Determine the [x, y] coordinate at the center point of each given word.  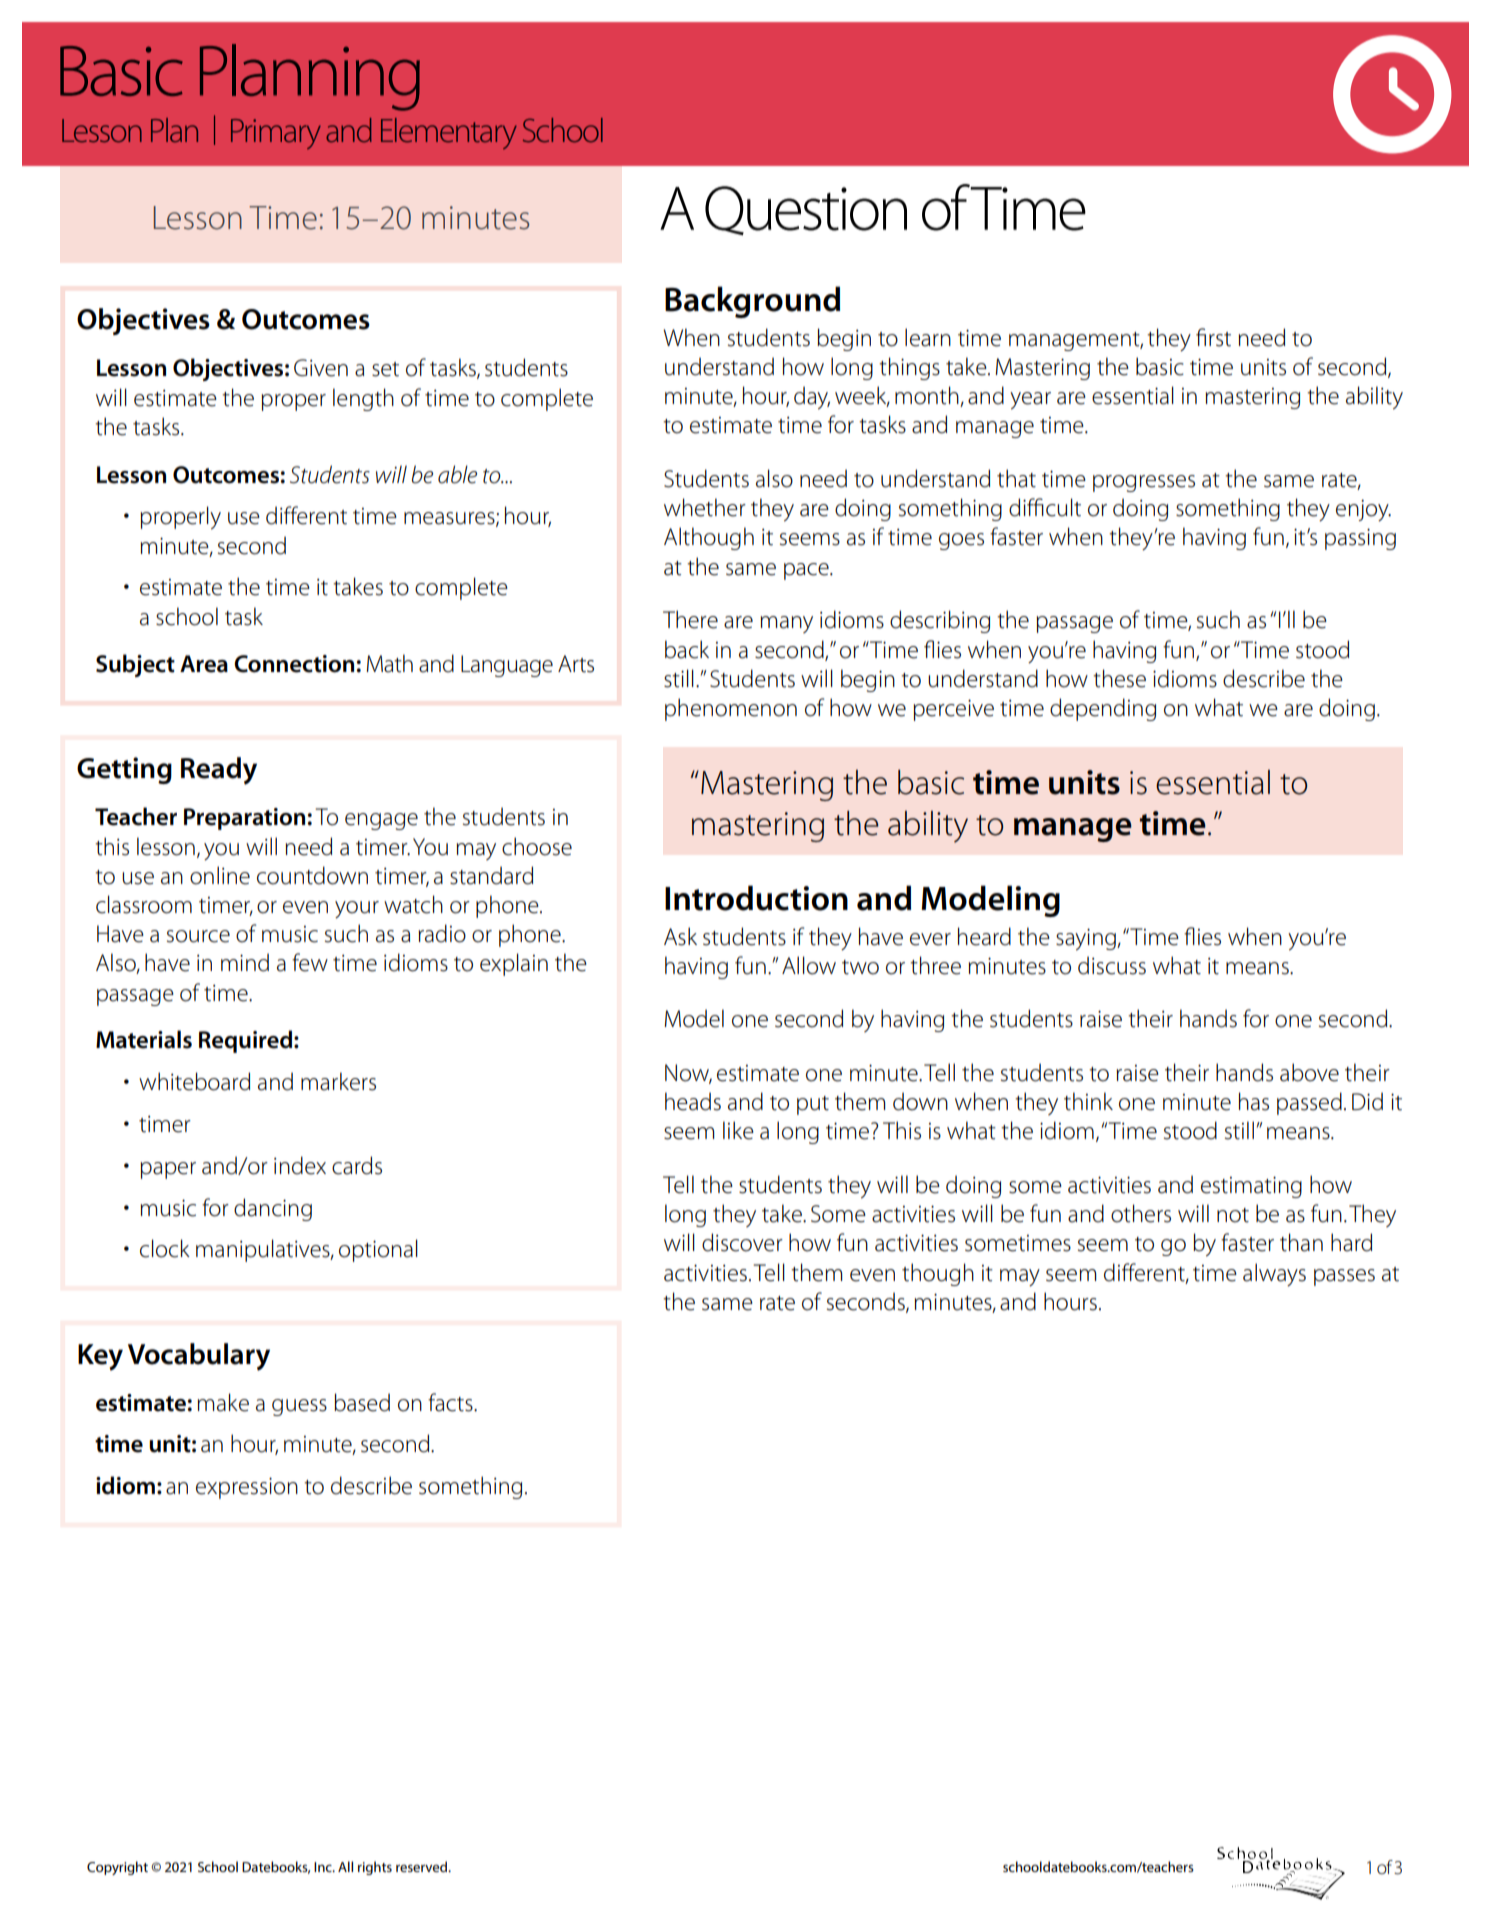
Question [806, 210]
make [223, 1402]
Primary [276, 134]
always [1274, 1274]
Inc [324, 1867]
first [1213, 337]
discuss [1112, 965]
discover [742, 1242]
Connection [294, 664]
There [690, 619]
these [1119, 678]
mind [245, 962]
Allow [809, 965]
